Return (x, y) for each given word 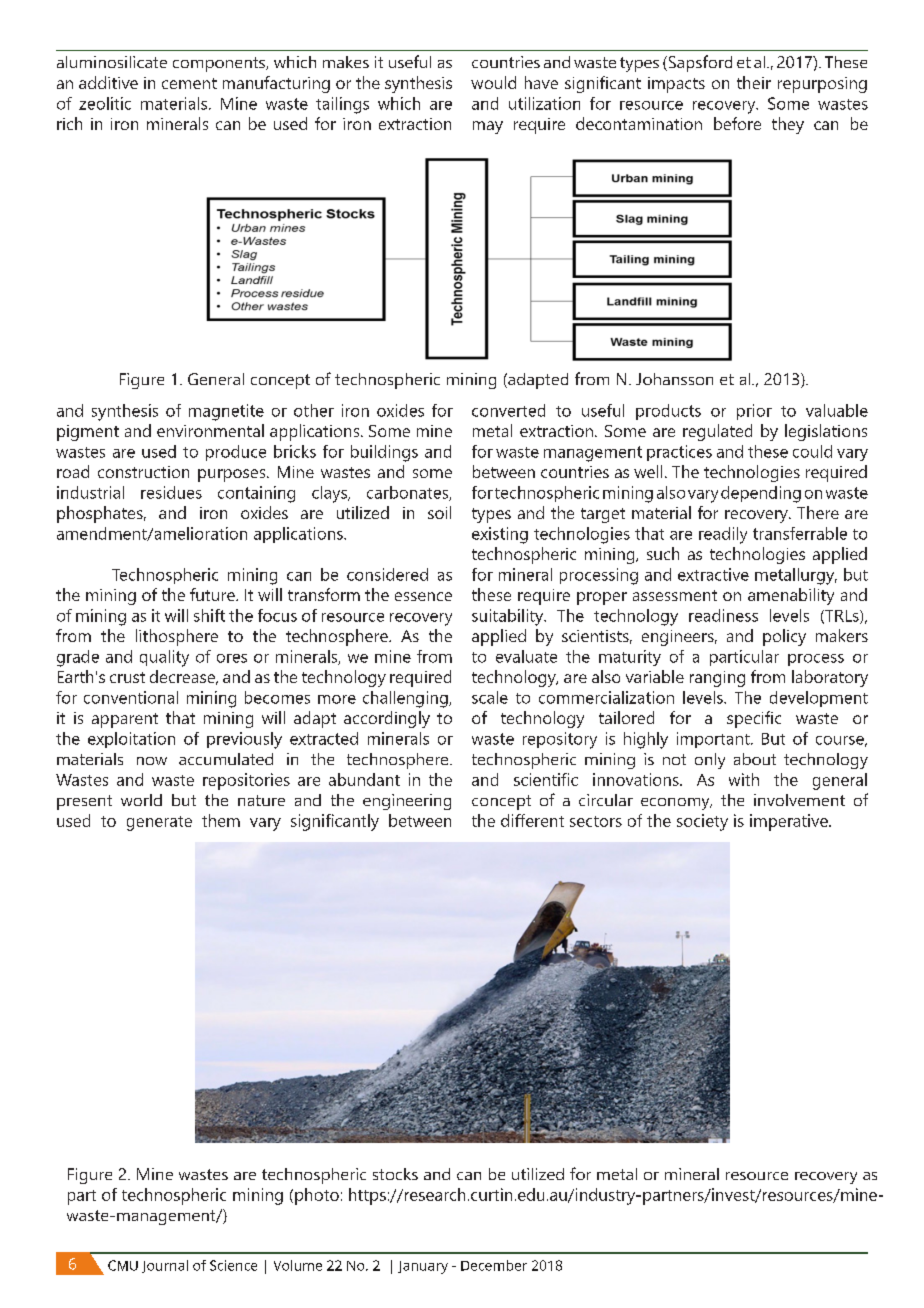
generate (159, 823)
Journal (165, 1266)
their (754, 82)
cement (189, 83)
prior (754, 412)
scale (490, 697)
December (494, 1265)
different (532, 820)
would (493, 82)
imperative (790, 822)
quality (164, 658)
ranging (717, 679)
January (423, 1267)
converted (508, 410)
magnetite (226, 412)
